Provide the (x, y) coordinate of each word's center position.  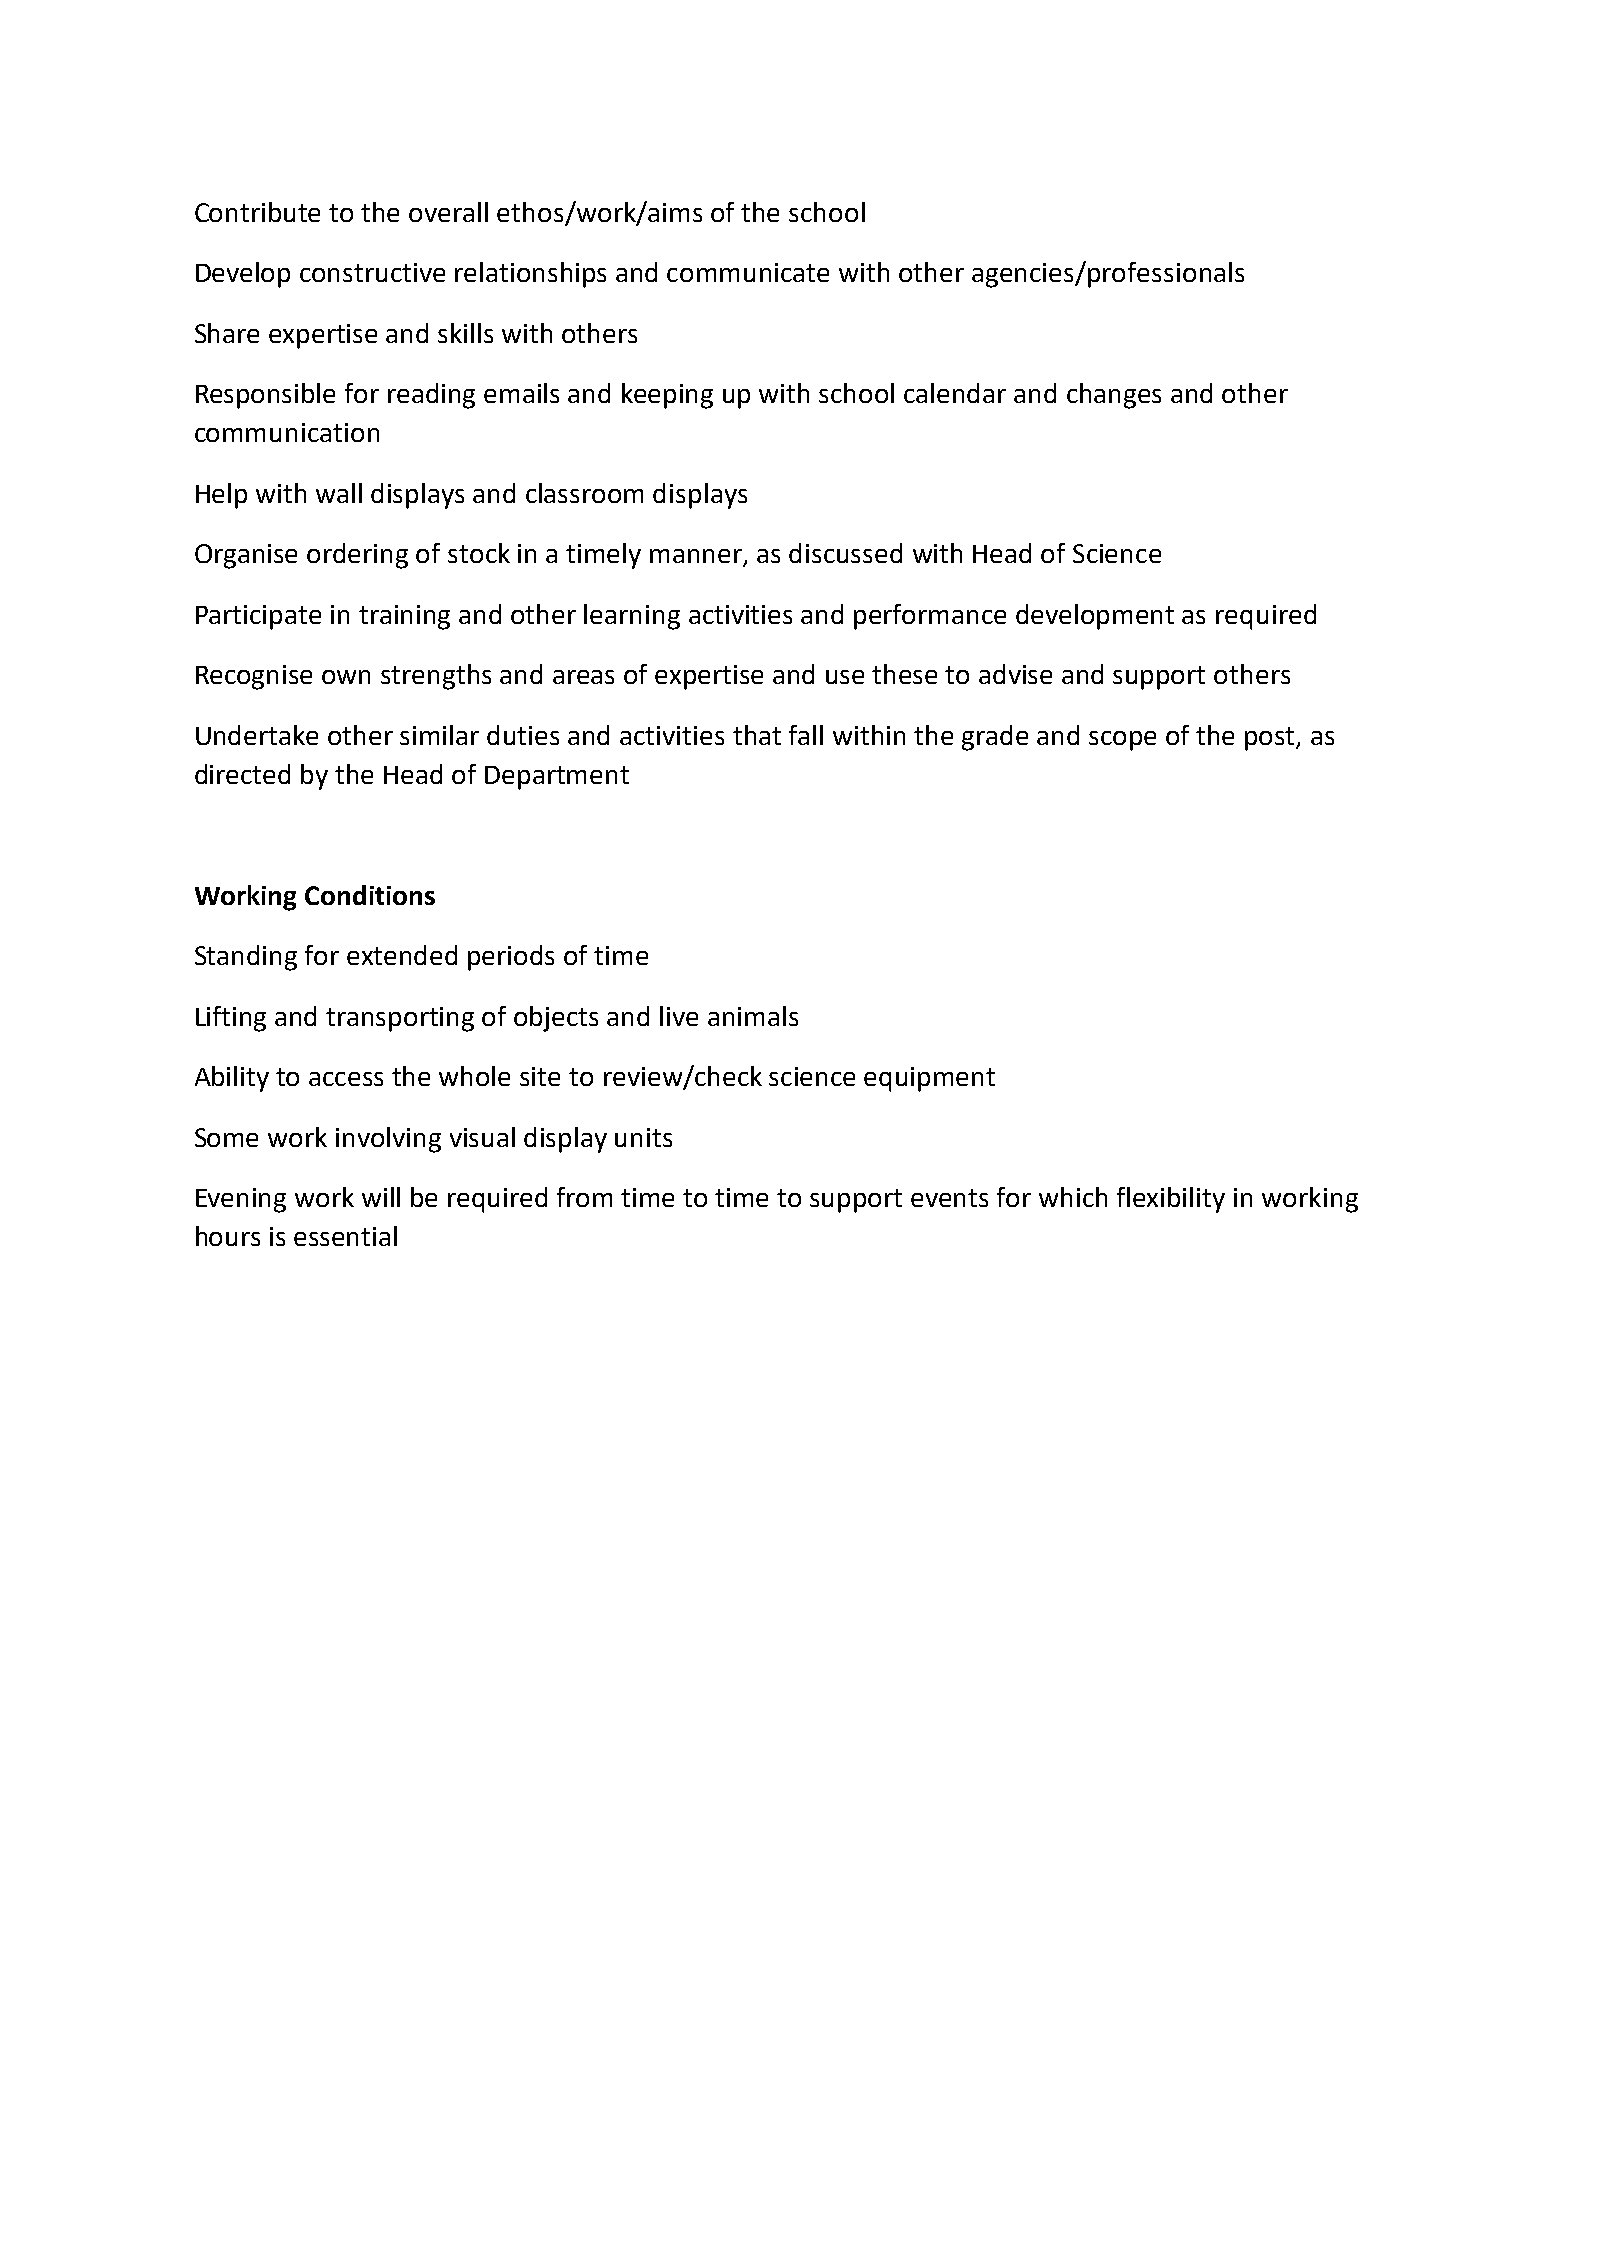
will (381, 1197)
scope (1122, 741)
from (584, 1197)
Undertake (257, 735)
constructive (372, 272)
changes (1114, 396)
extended (402, 955)
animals (753, 1016)
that (757, 735)
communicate (748, 272)
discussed (845, 553)
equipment (929, 1079)
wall (339, 493)
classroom (584, 493)
